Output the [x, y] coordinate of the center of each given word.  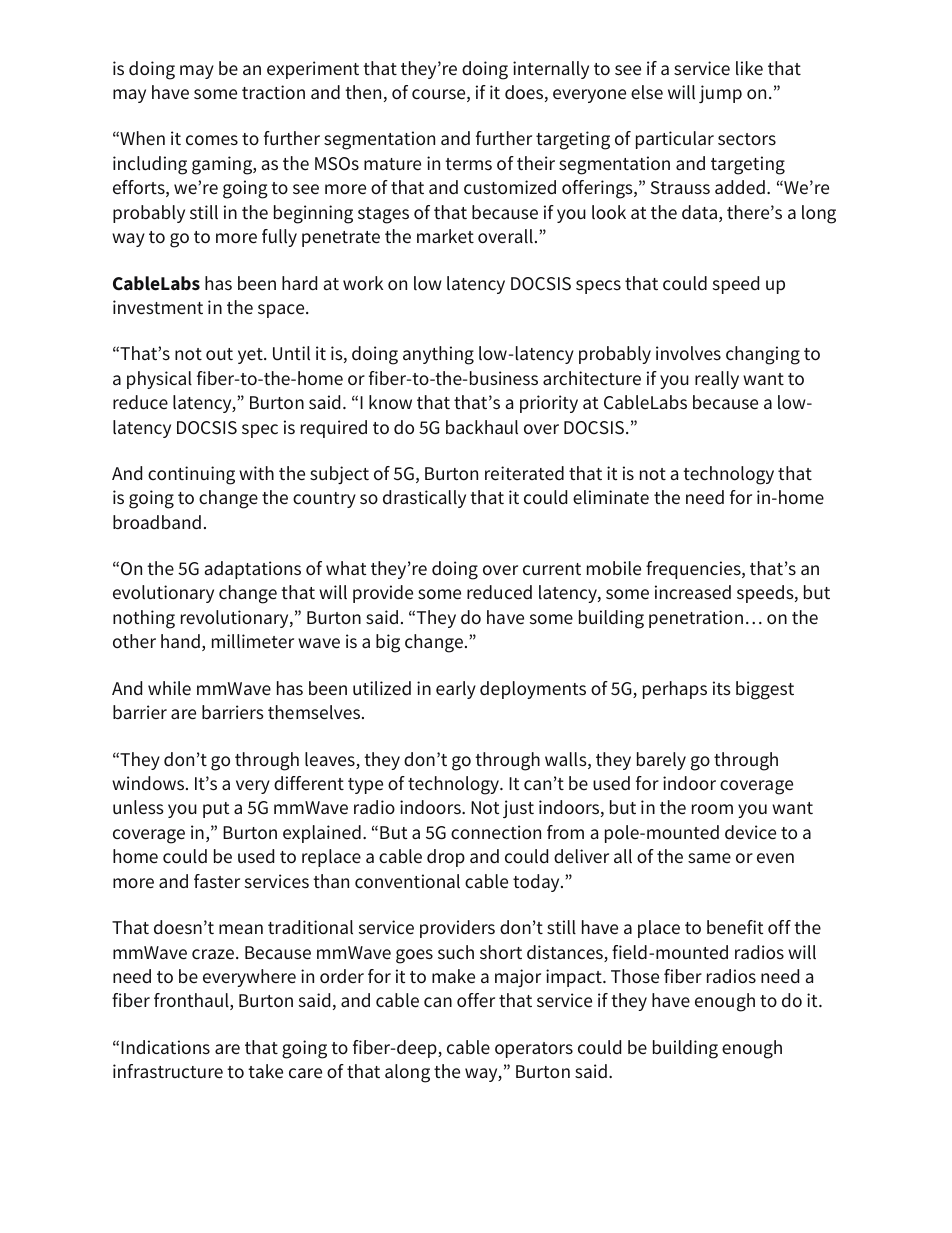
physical [159, 380]
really [717, 380]
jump [720, 94]
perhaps [675, 690]
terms [468, 164]
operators [534, 1050]
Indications [165, 1047]
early [456, 690]
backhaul [482, 427]
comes [212, 140]
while [169, 688]
